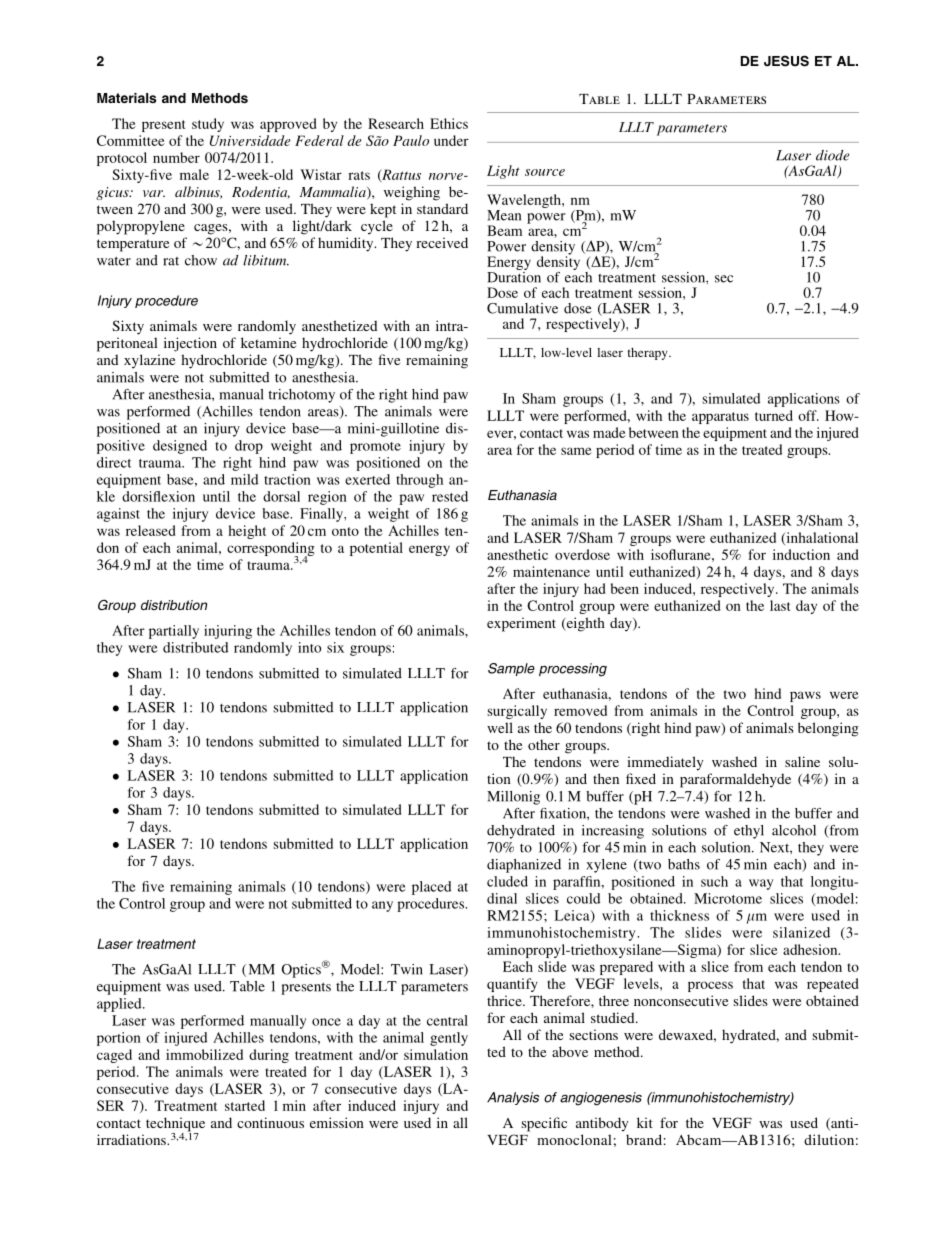 This page has width=952, height=1233. What do you see at coordinates (645, 1122) in the page?
I see `kit` at bounding box center [645, 1122].
